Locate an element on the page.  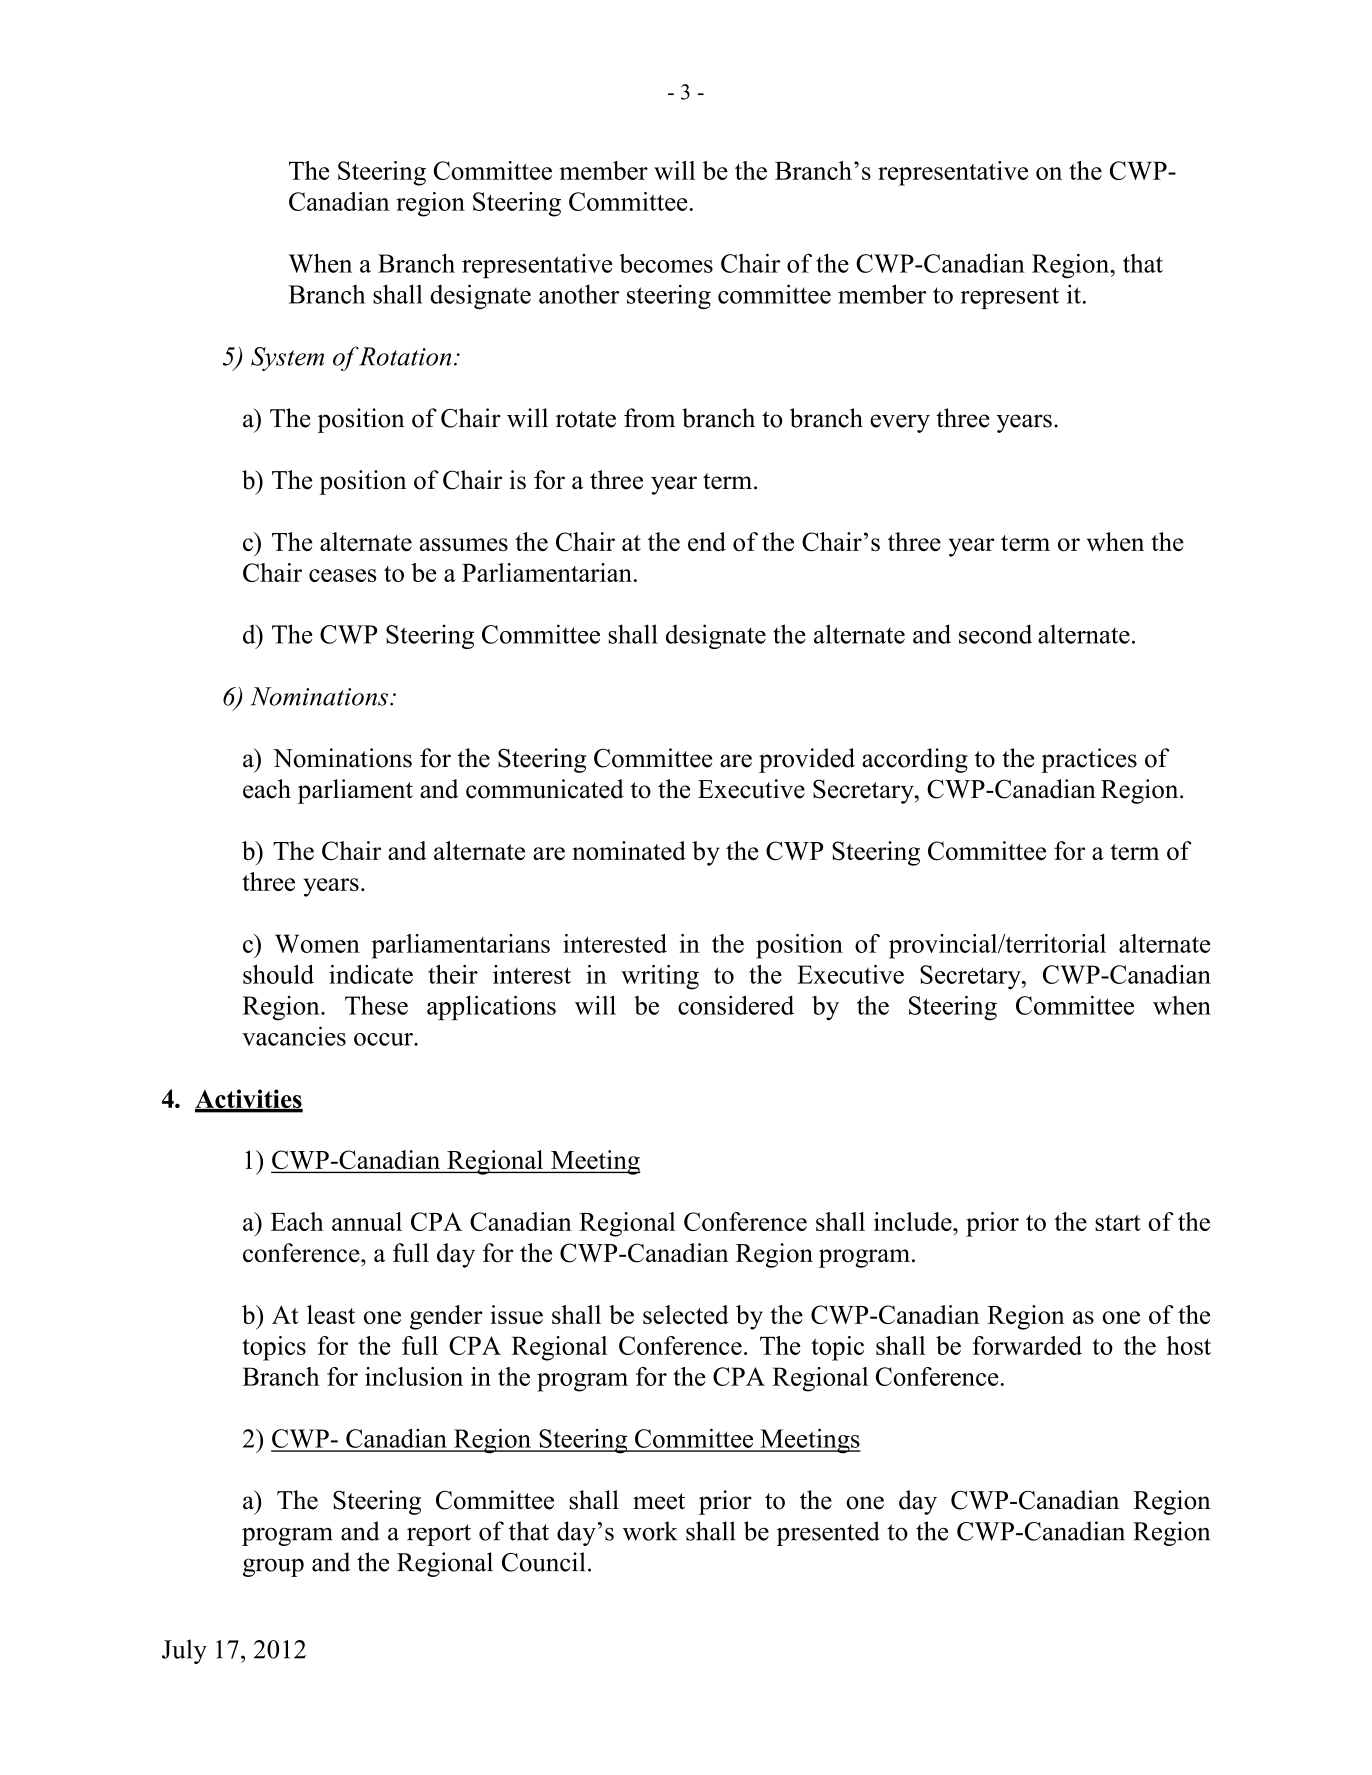
start is located at coordinates (1118, 1223).
